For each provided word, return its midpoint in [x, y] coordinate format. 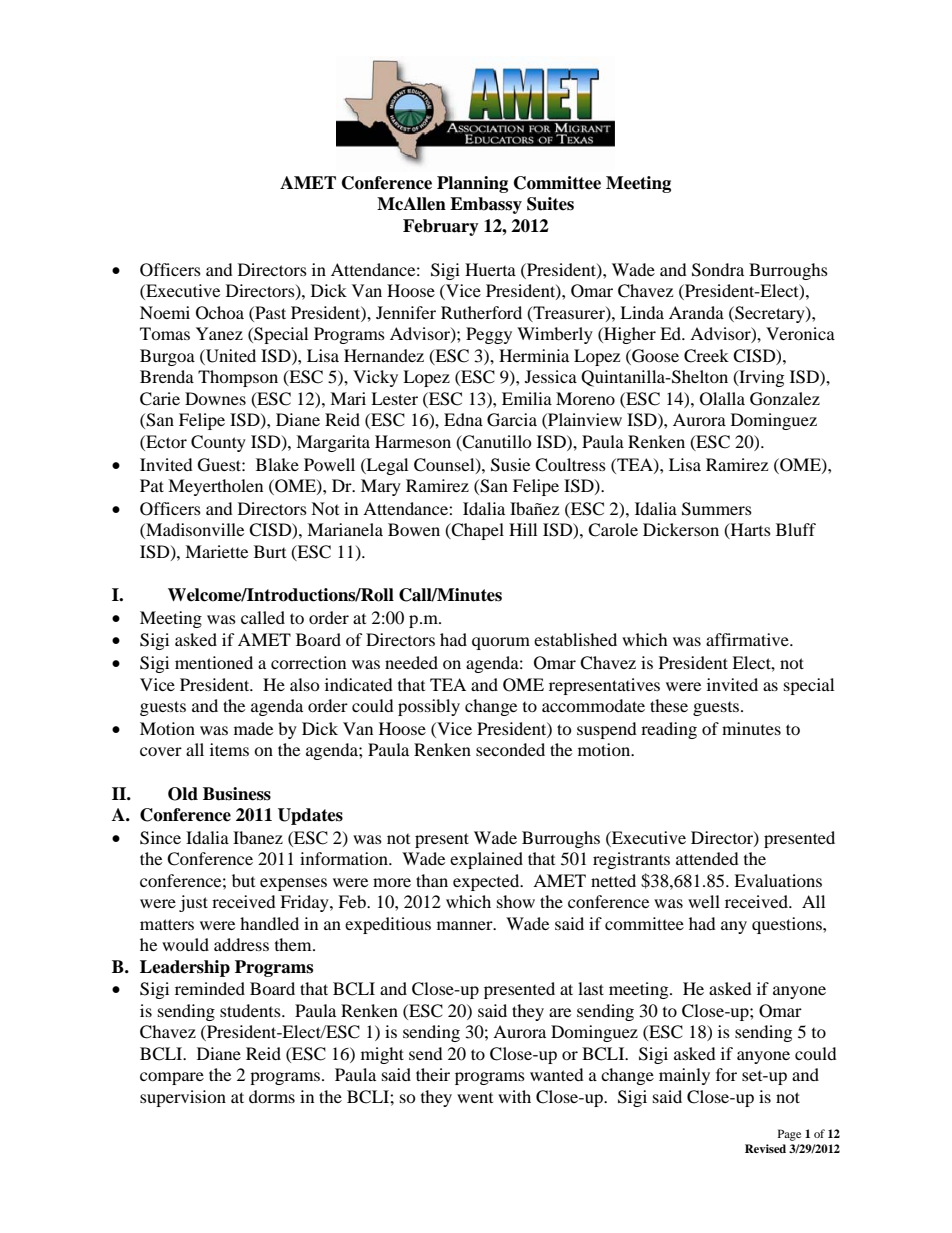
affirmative [748, 639]
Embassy [486, 205]
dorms [272, 1096]
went [475, 1098]
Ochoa [220, 313]
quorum [501, 643]
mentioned [214, 662]
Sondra [718, 270]
